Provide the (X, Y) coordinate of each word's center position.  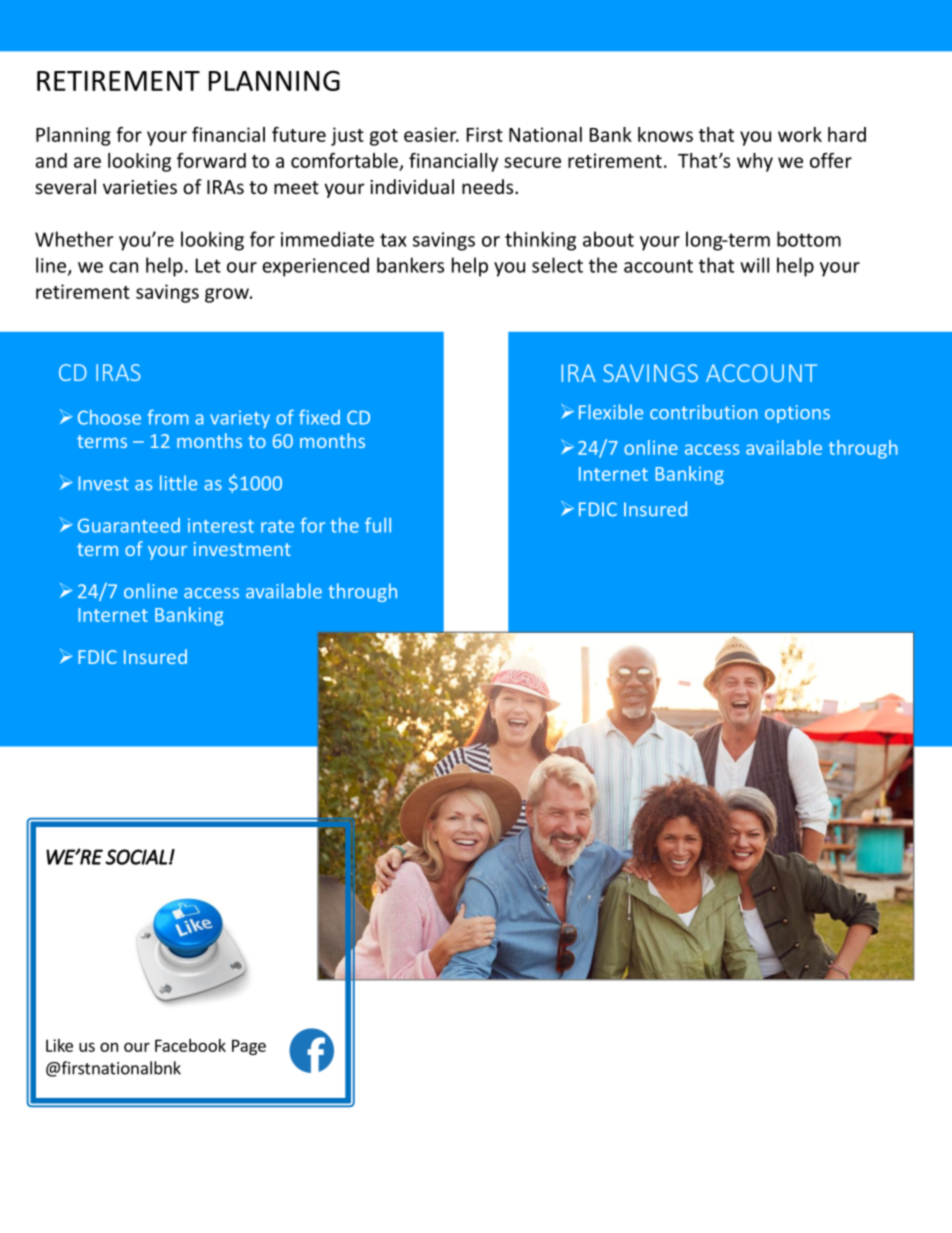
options (797, 414)
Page (249, 1047)
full (378, 525)
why (755, 162)
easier (431, 134)
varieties (140, 187)
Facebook (190, 1045)
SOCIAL (136, 857)
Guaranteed (129, 525)
